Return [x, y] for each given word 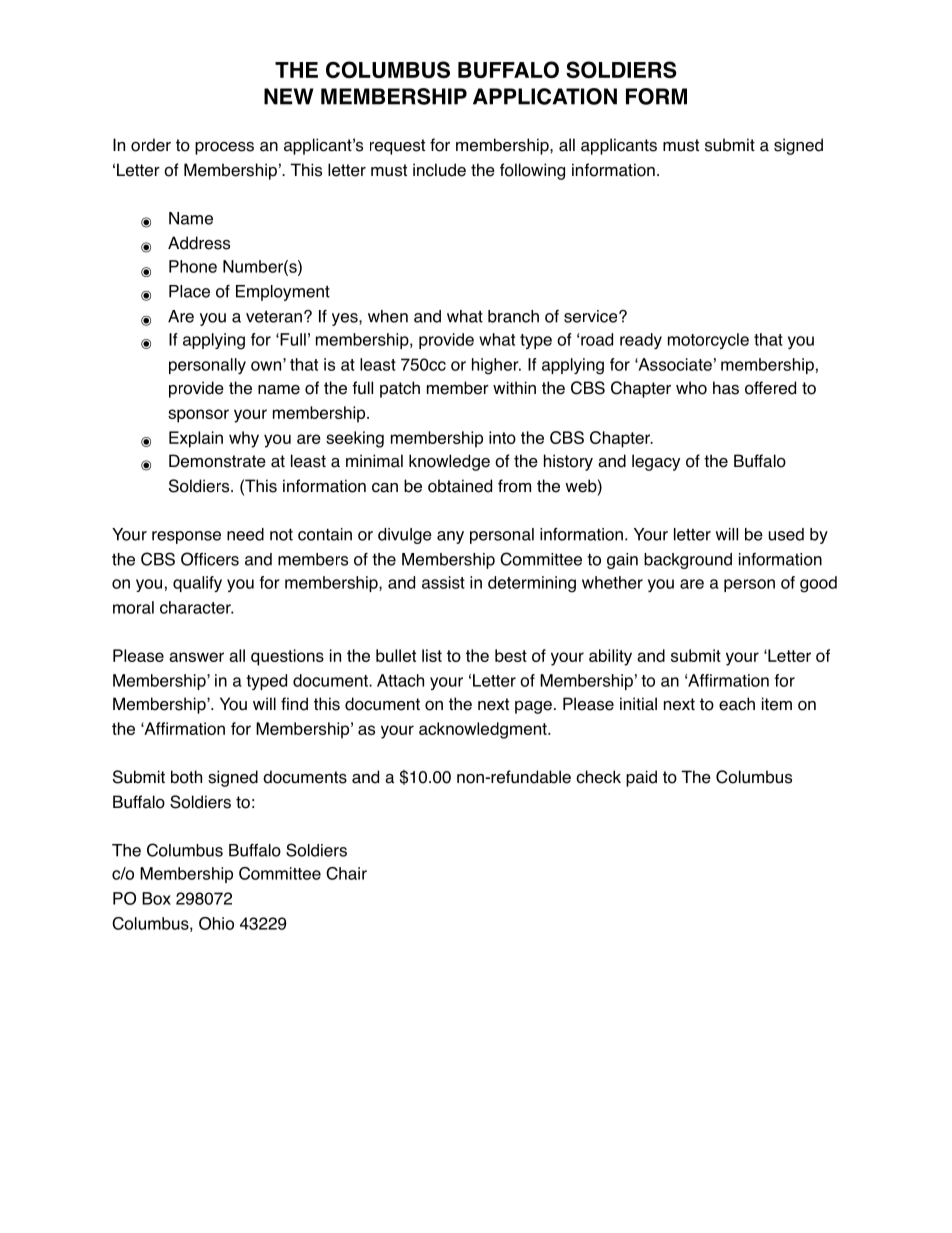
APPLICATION [545, 96]
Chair [346, 873]
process [224, 148]
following [532, 171]
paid [641, 778]
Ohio [216, 923]
